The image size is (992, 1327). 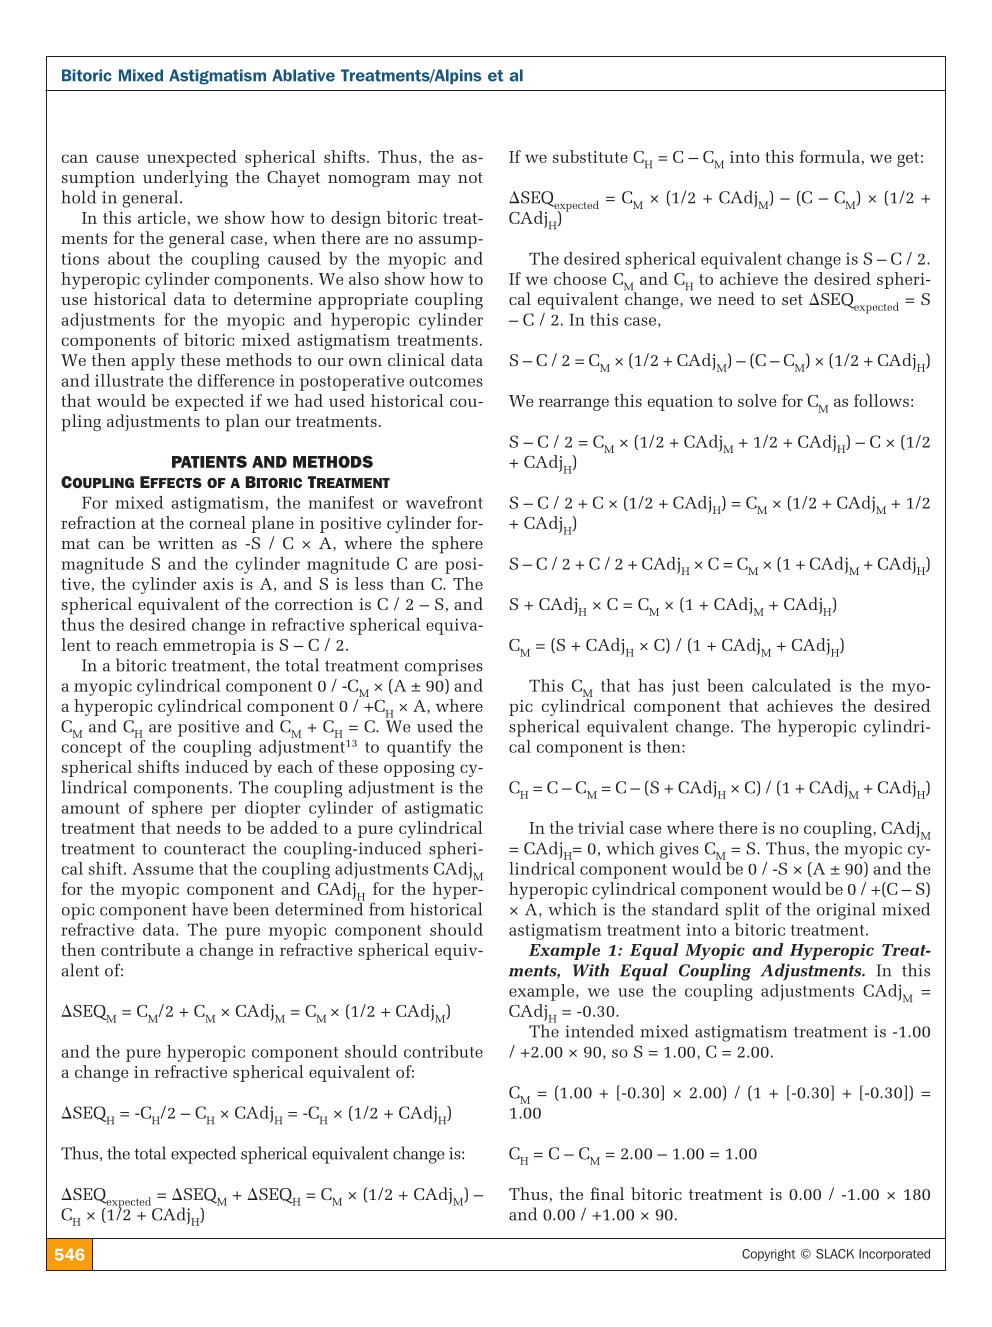 I want to click on article, so click(x=162, y=217).
